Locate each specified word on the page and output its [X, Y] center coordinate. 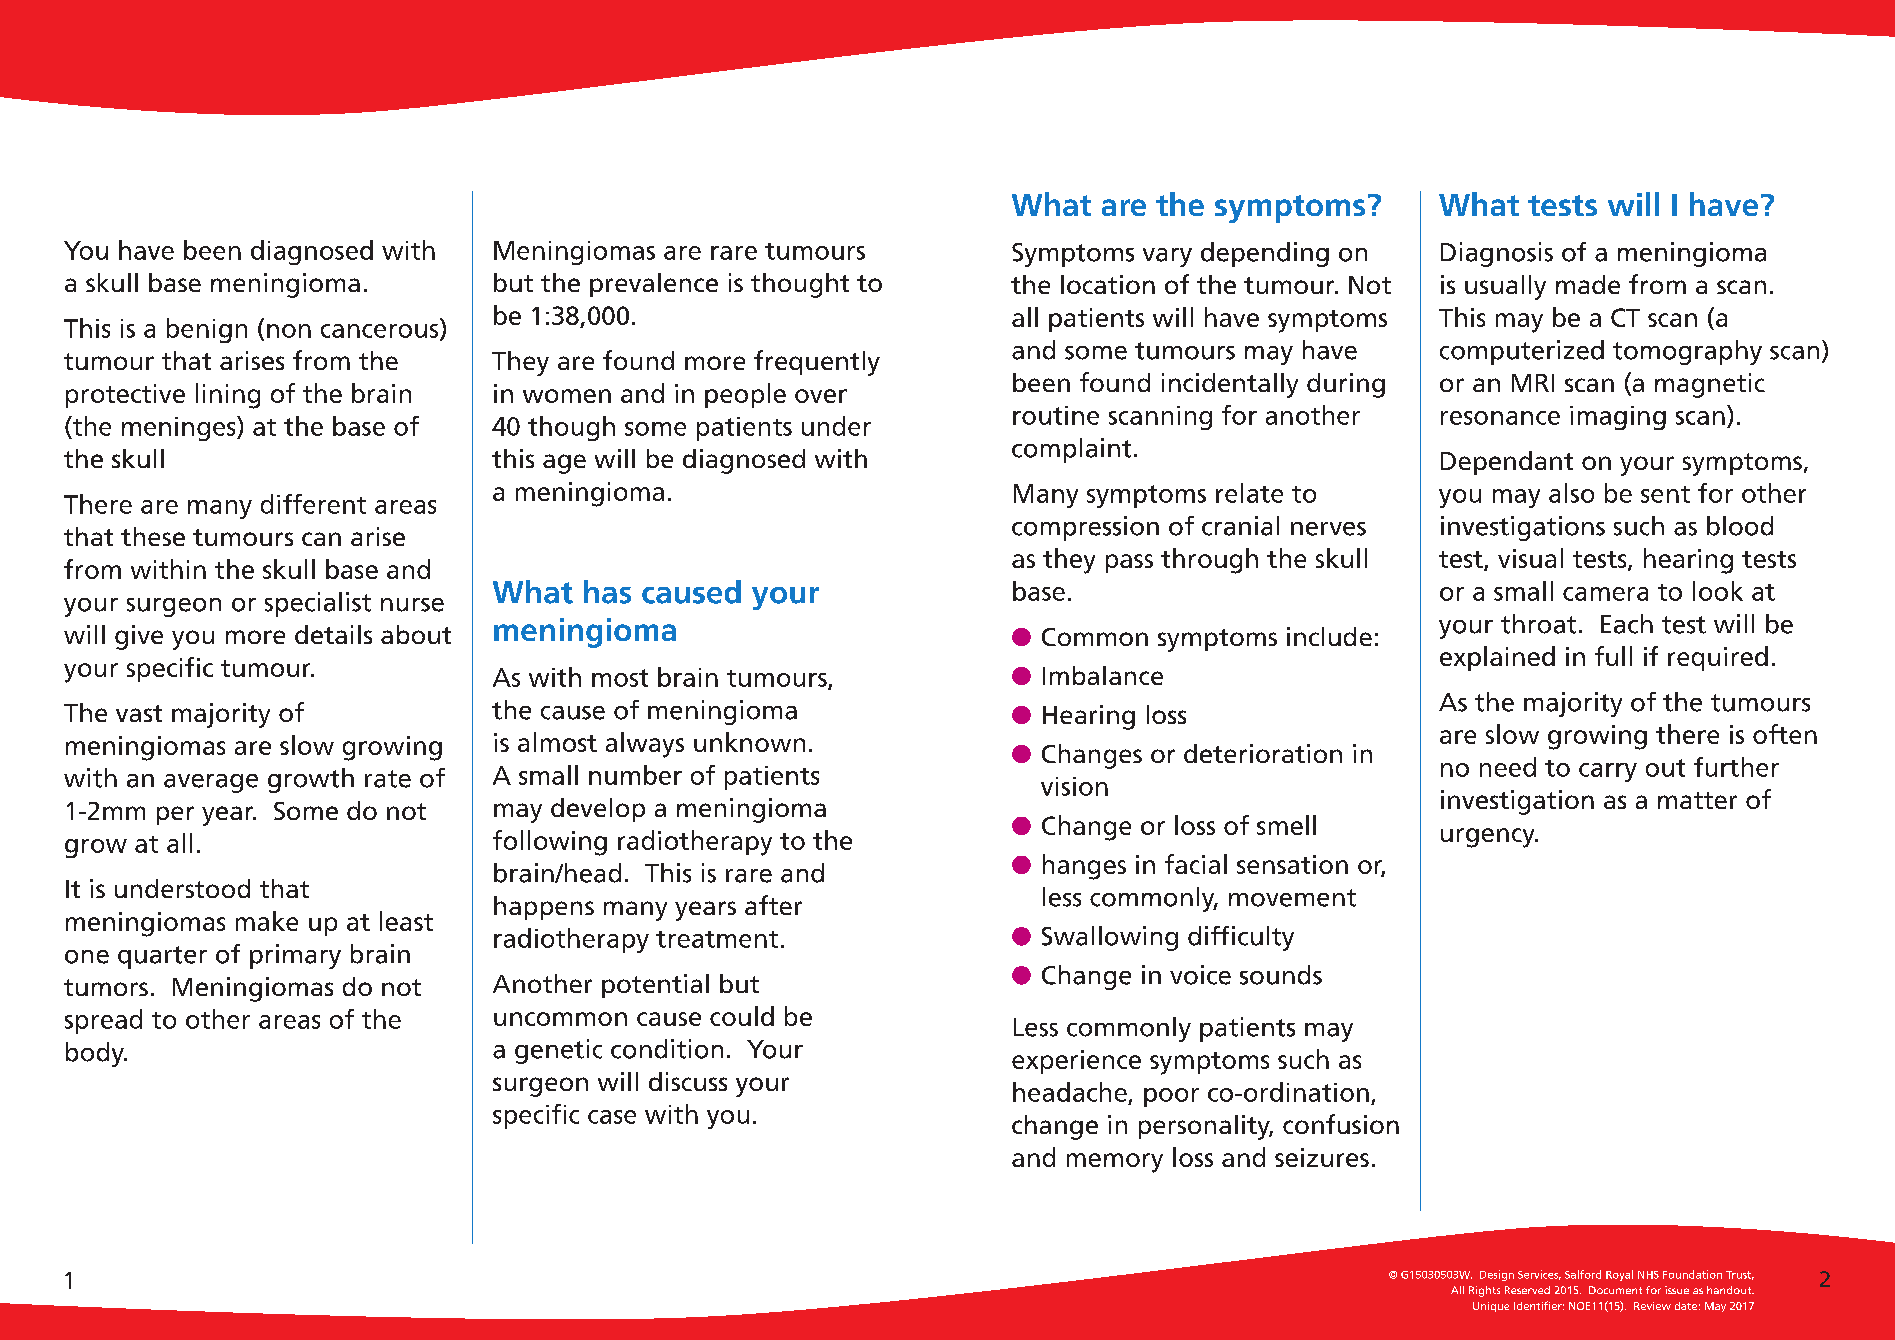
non [289, 331]
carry [1608, 772]
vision [1074, 786]
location [1108, 284]
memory [1115, 1163]
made [1588, 284]
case [612, 1117]
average [211, 783]
